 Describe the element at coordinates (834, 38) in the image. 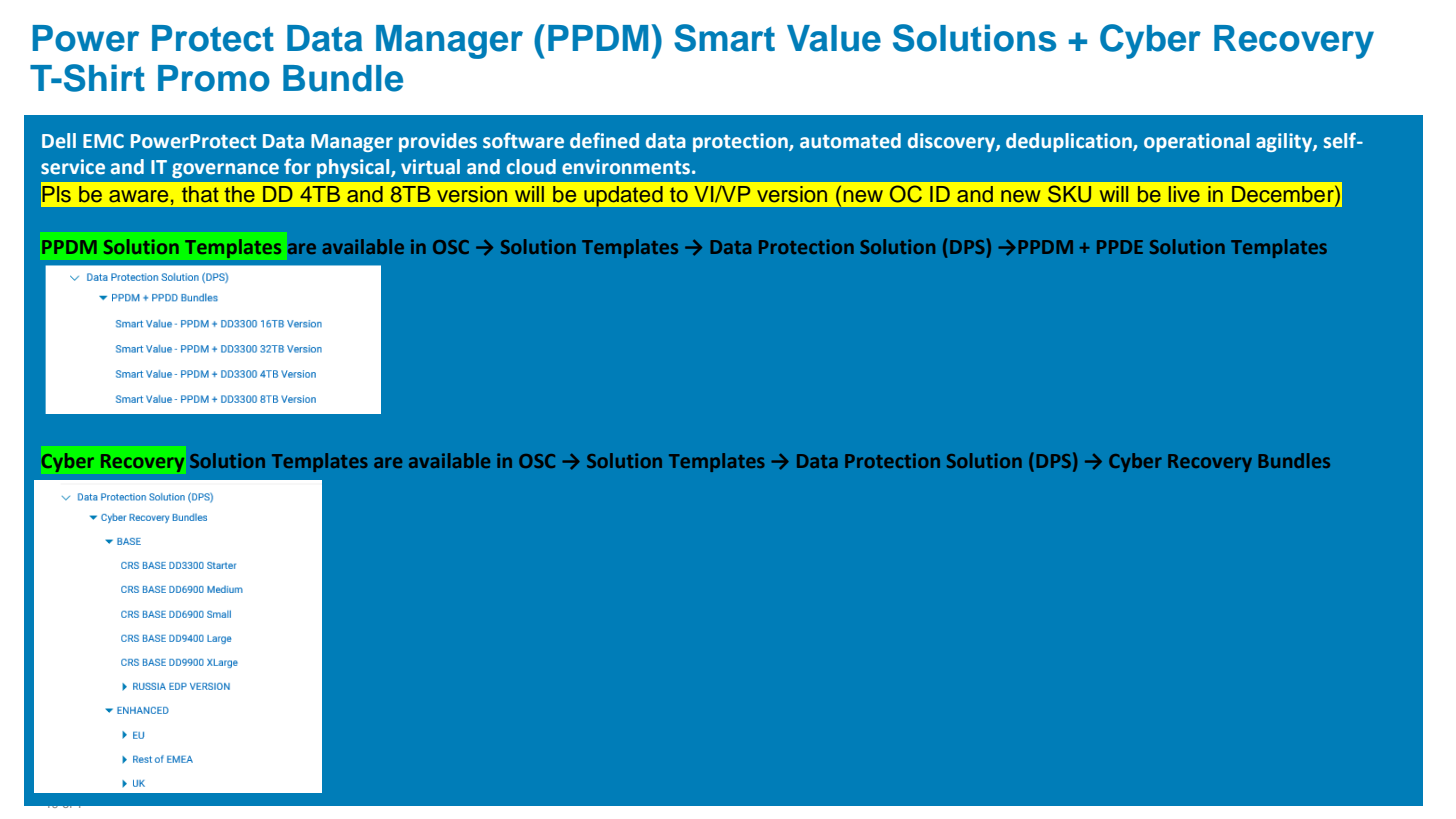

I see `Value` at that location.
